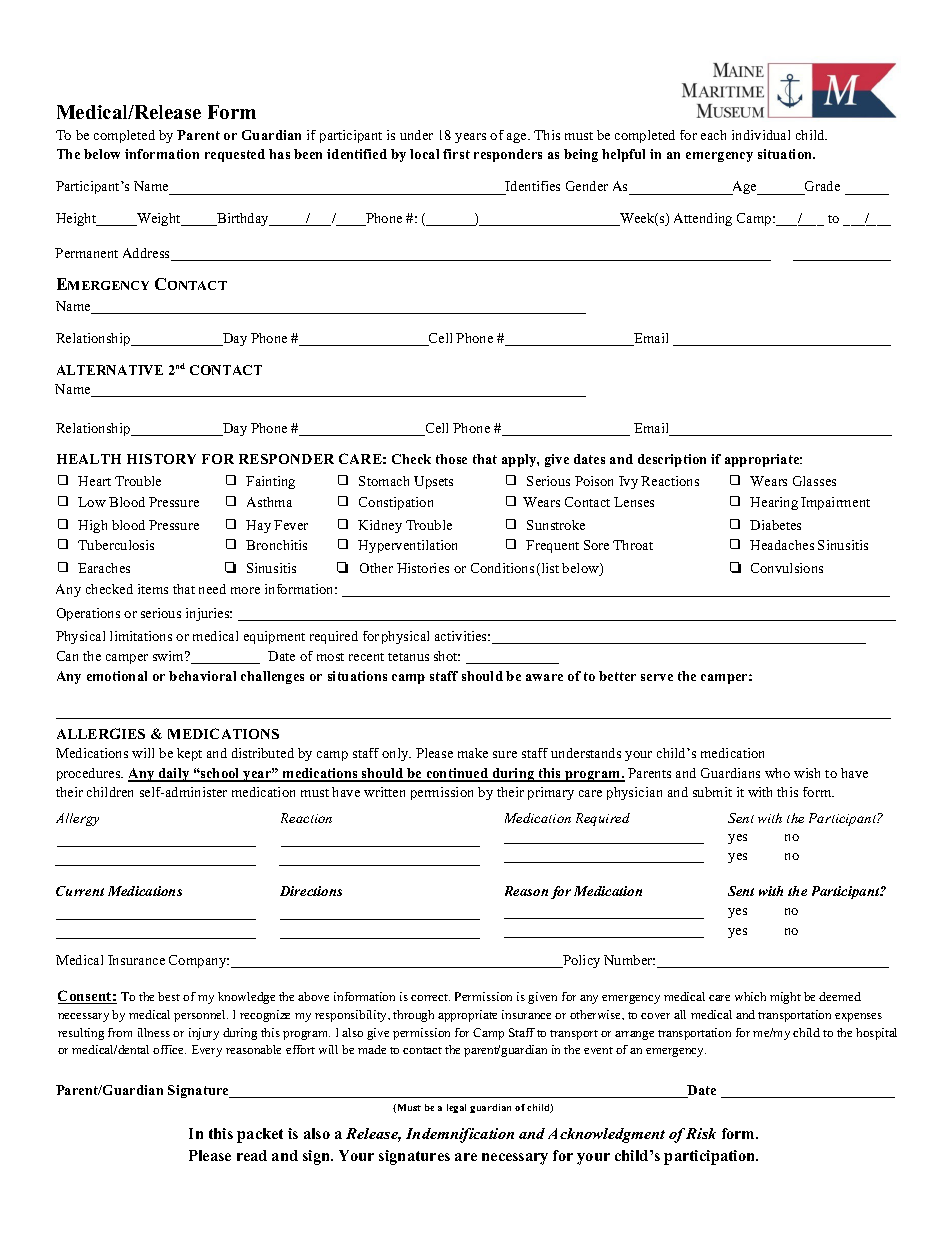 The width and height of the screenshot is (952, 1233). Describe the element at coordinates (761, 135) in the screenshot. I see `individual` at that location.
